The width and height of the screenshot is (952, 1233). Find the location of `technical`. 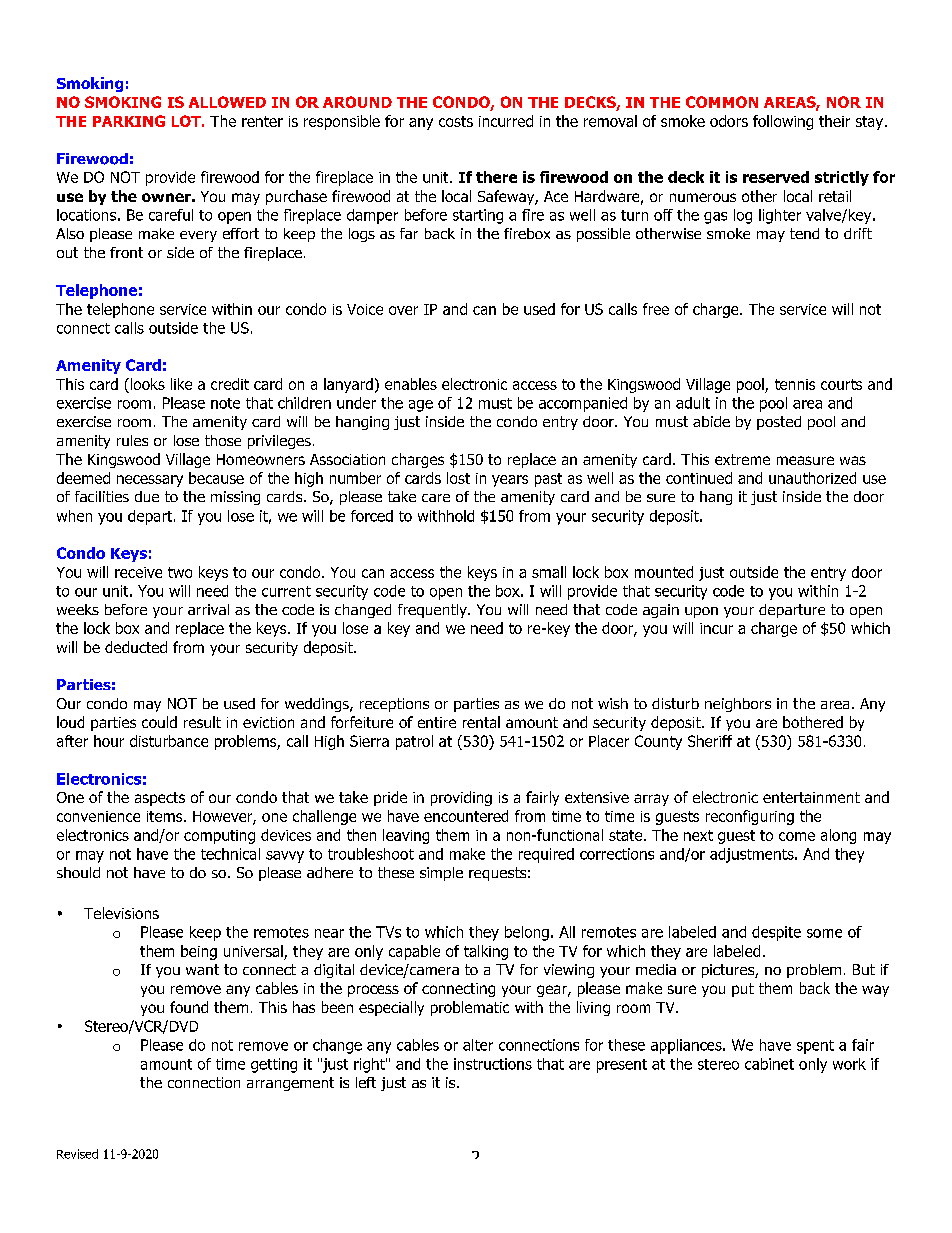

technical is located at coordinates (230, 854).
